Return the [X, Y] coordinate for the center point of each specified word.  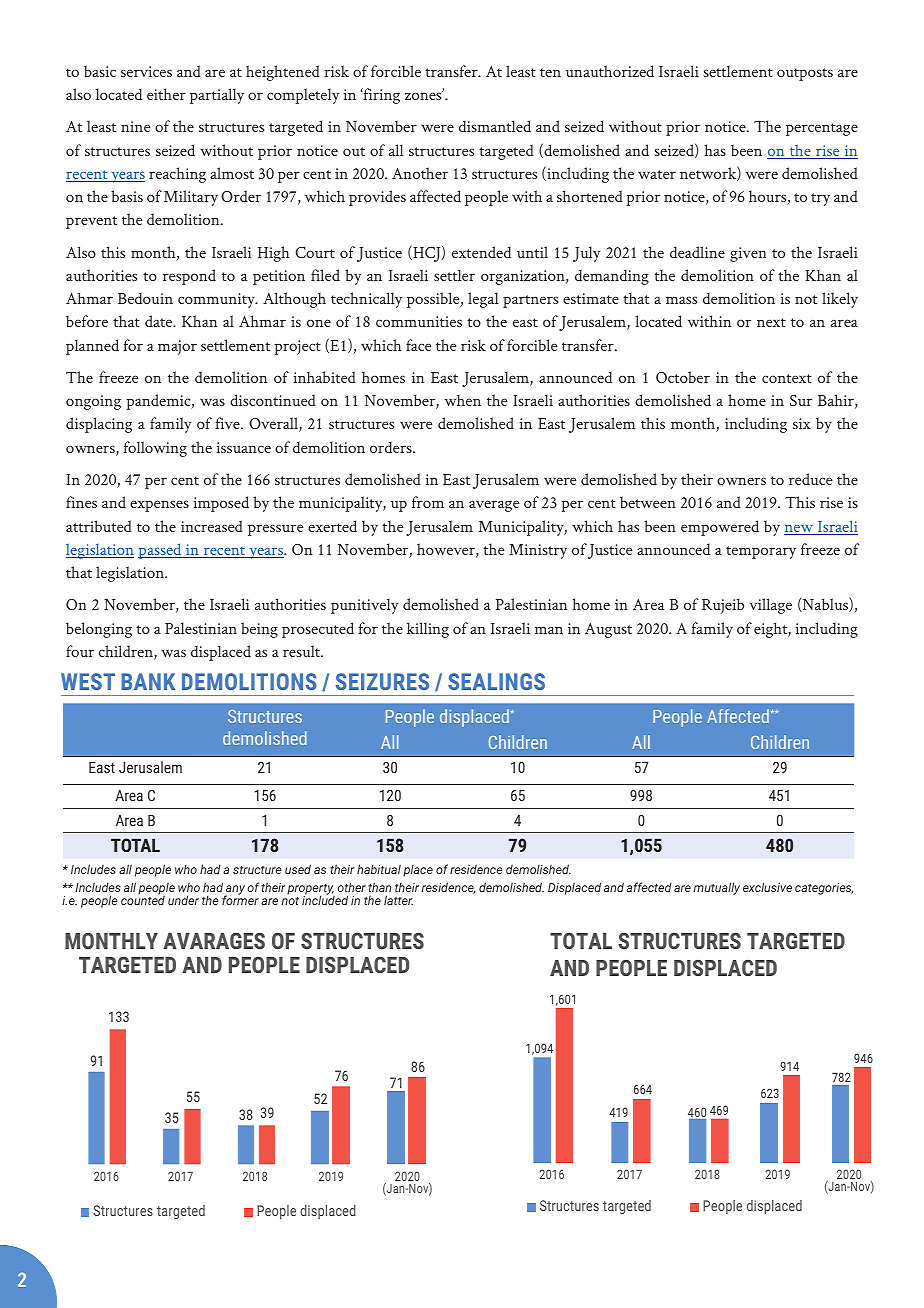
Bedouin [145, 298]
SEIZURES [382, 681]
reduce [810, 479]
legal [483, 300]
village [770, 606]
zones [424, 95]
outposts [805, 74]
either [166, 94]
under [183, 900]
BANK [148, 681]
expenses [159, 506]
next [771, 322]
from [428, 502]
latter [398, 900]
